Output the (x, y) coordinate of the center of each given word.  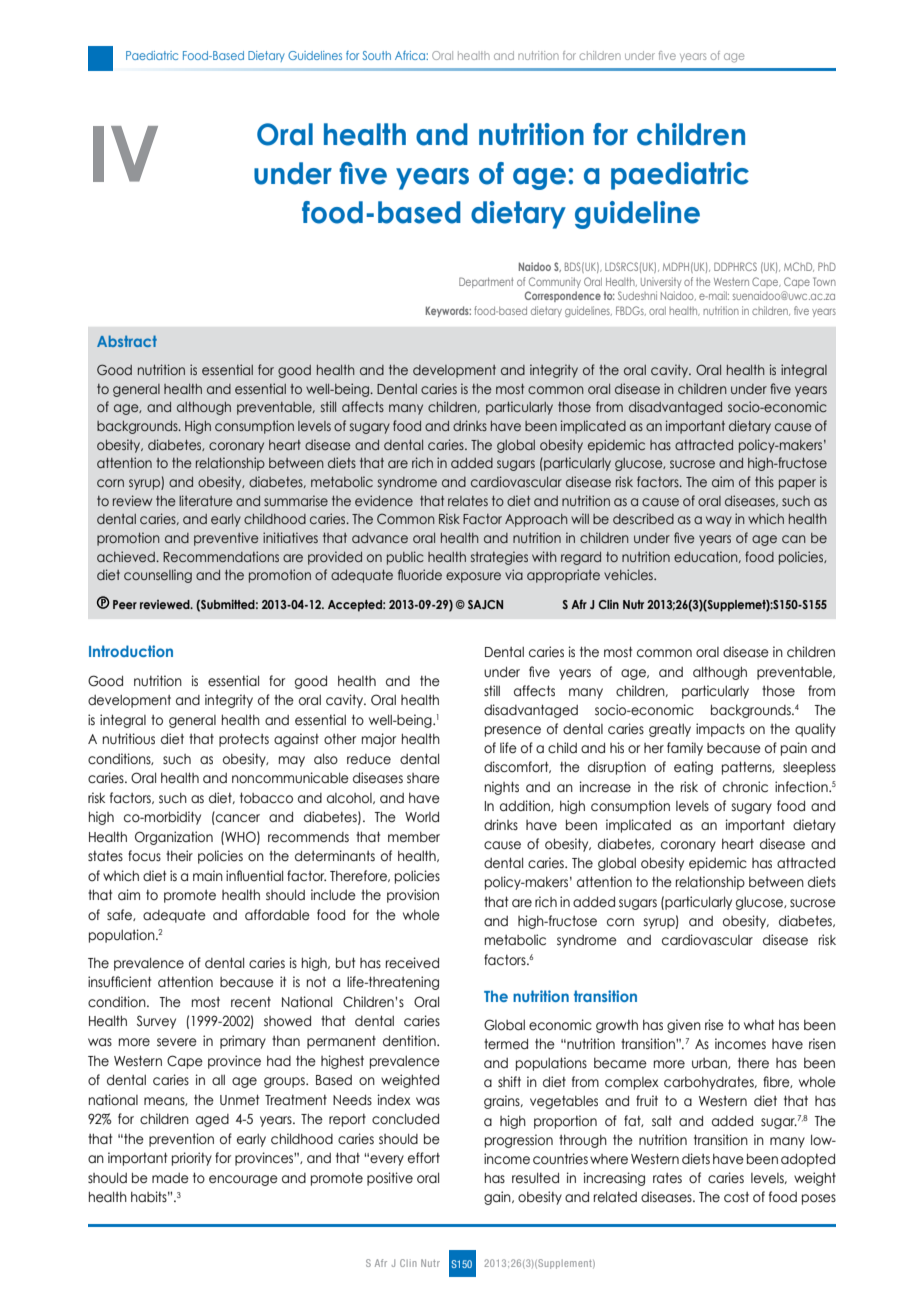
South (376, 55)
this (764, 481)
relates (468, 501)
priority (192, 1159)
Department (486, 282)
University (661, 282)
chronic (745, 787)
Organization (174, 838)
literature (206, 500)
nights (502, 788)
